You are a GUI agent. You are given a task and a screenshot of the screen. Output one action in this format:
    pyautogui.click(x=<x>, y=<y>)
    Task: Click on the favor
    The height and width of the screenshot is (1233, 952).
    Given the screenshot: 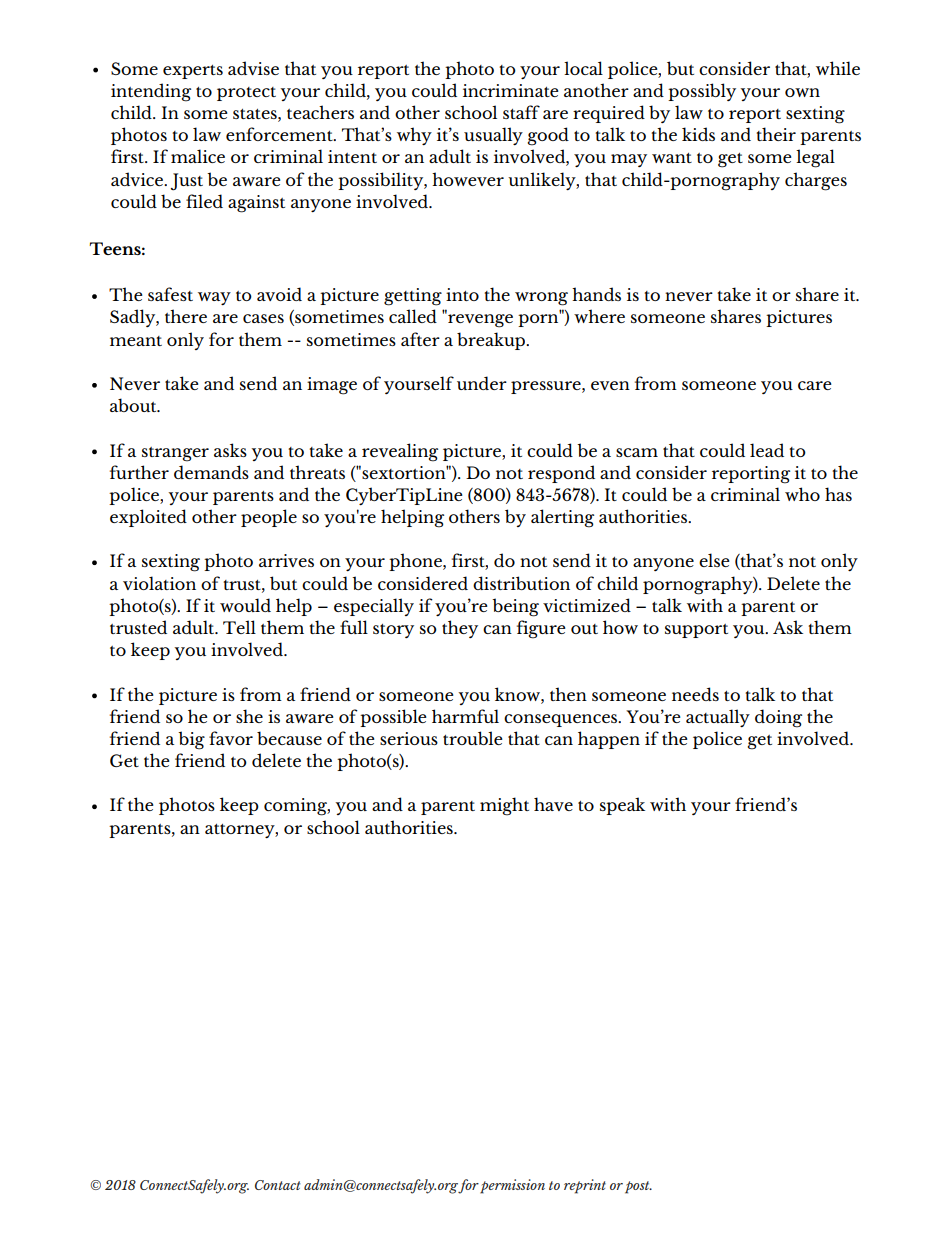 What is the action you would take?
    pyautogui.click(x=231, y=738)
